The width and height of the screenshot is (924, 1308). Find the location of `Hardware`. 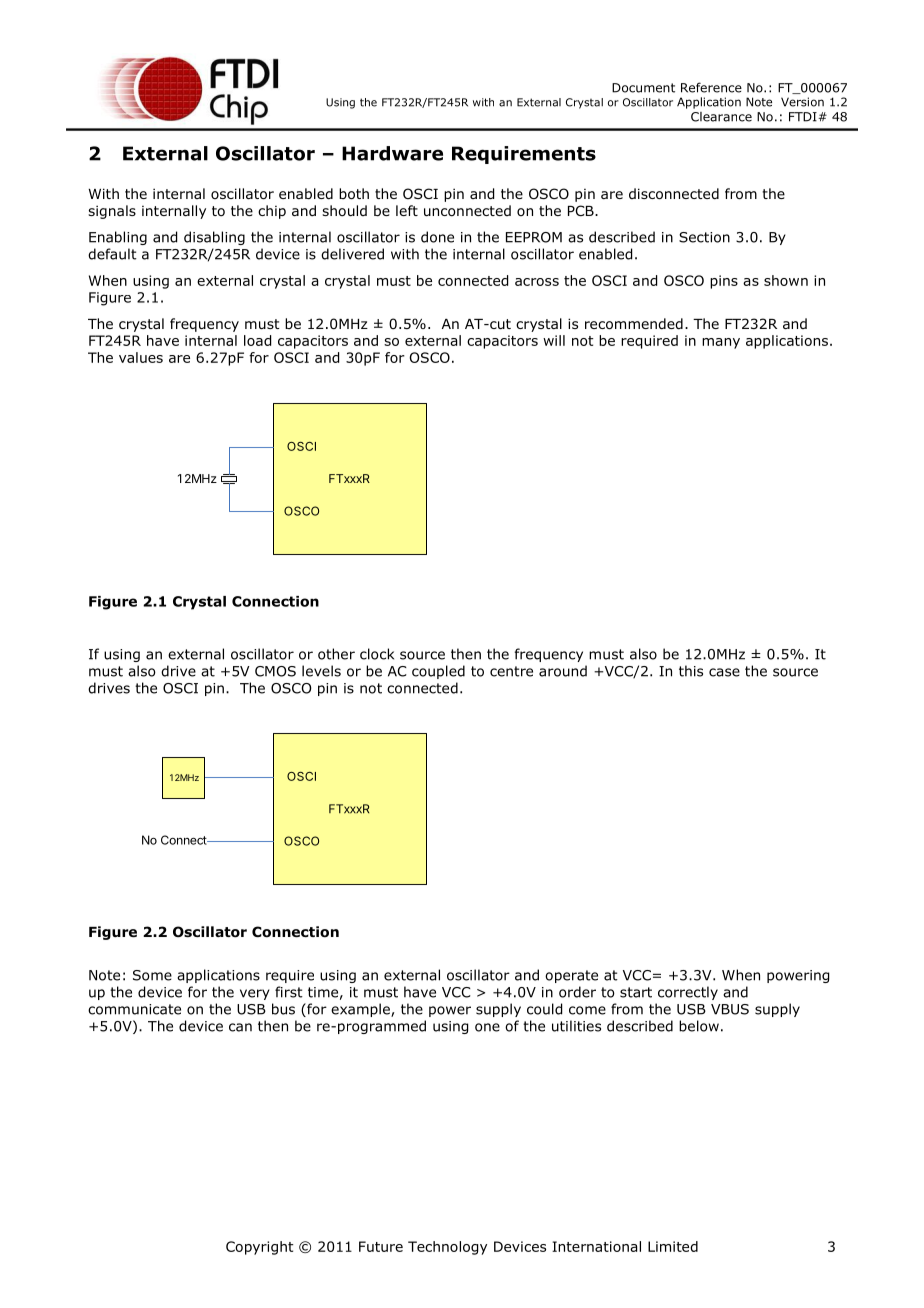

Hardware is located at coordinates (392, 153).
